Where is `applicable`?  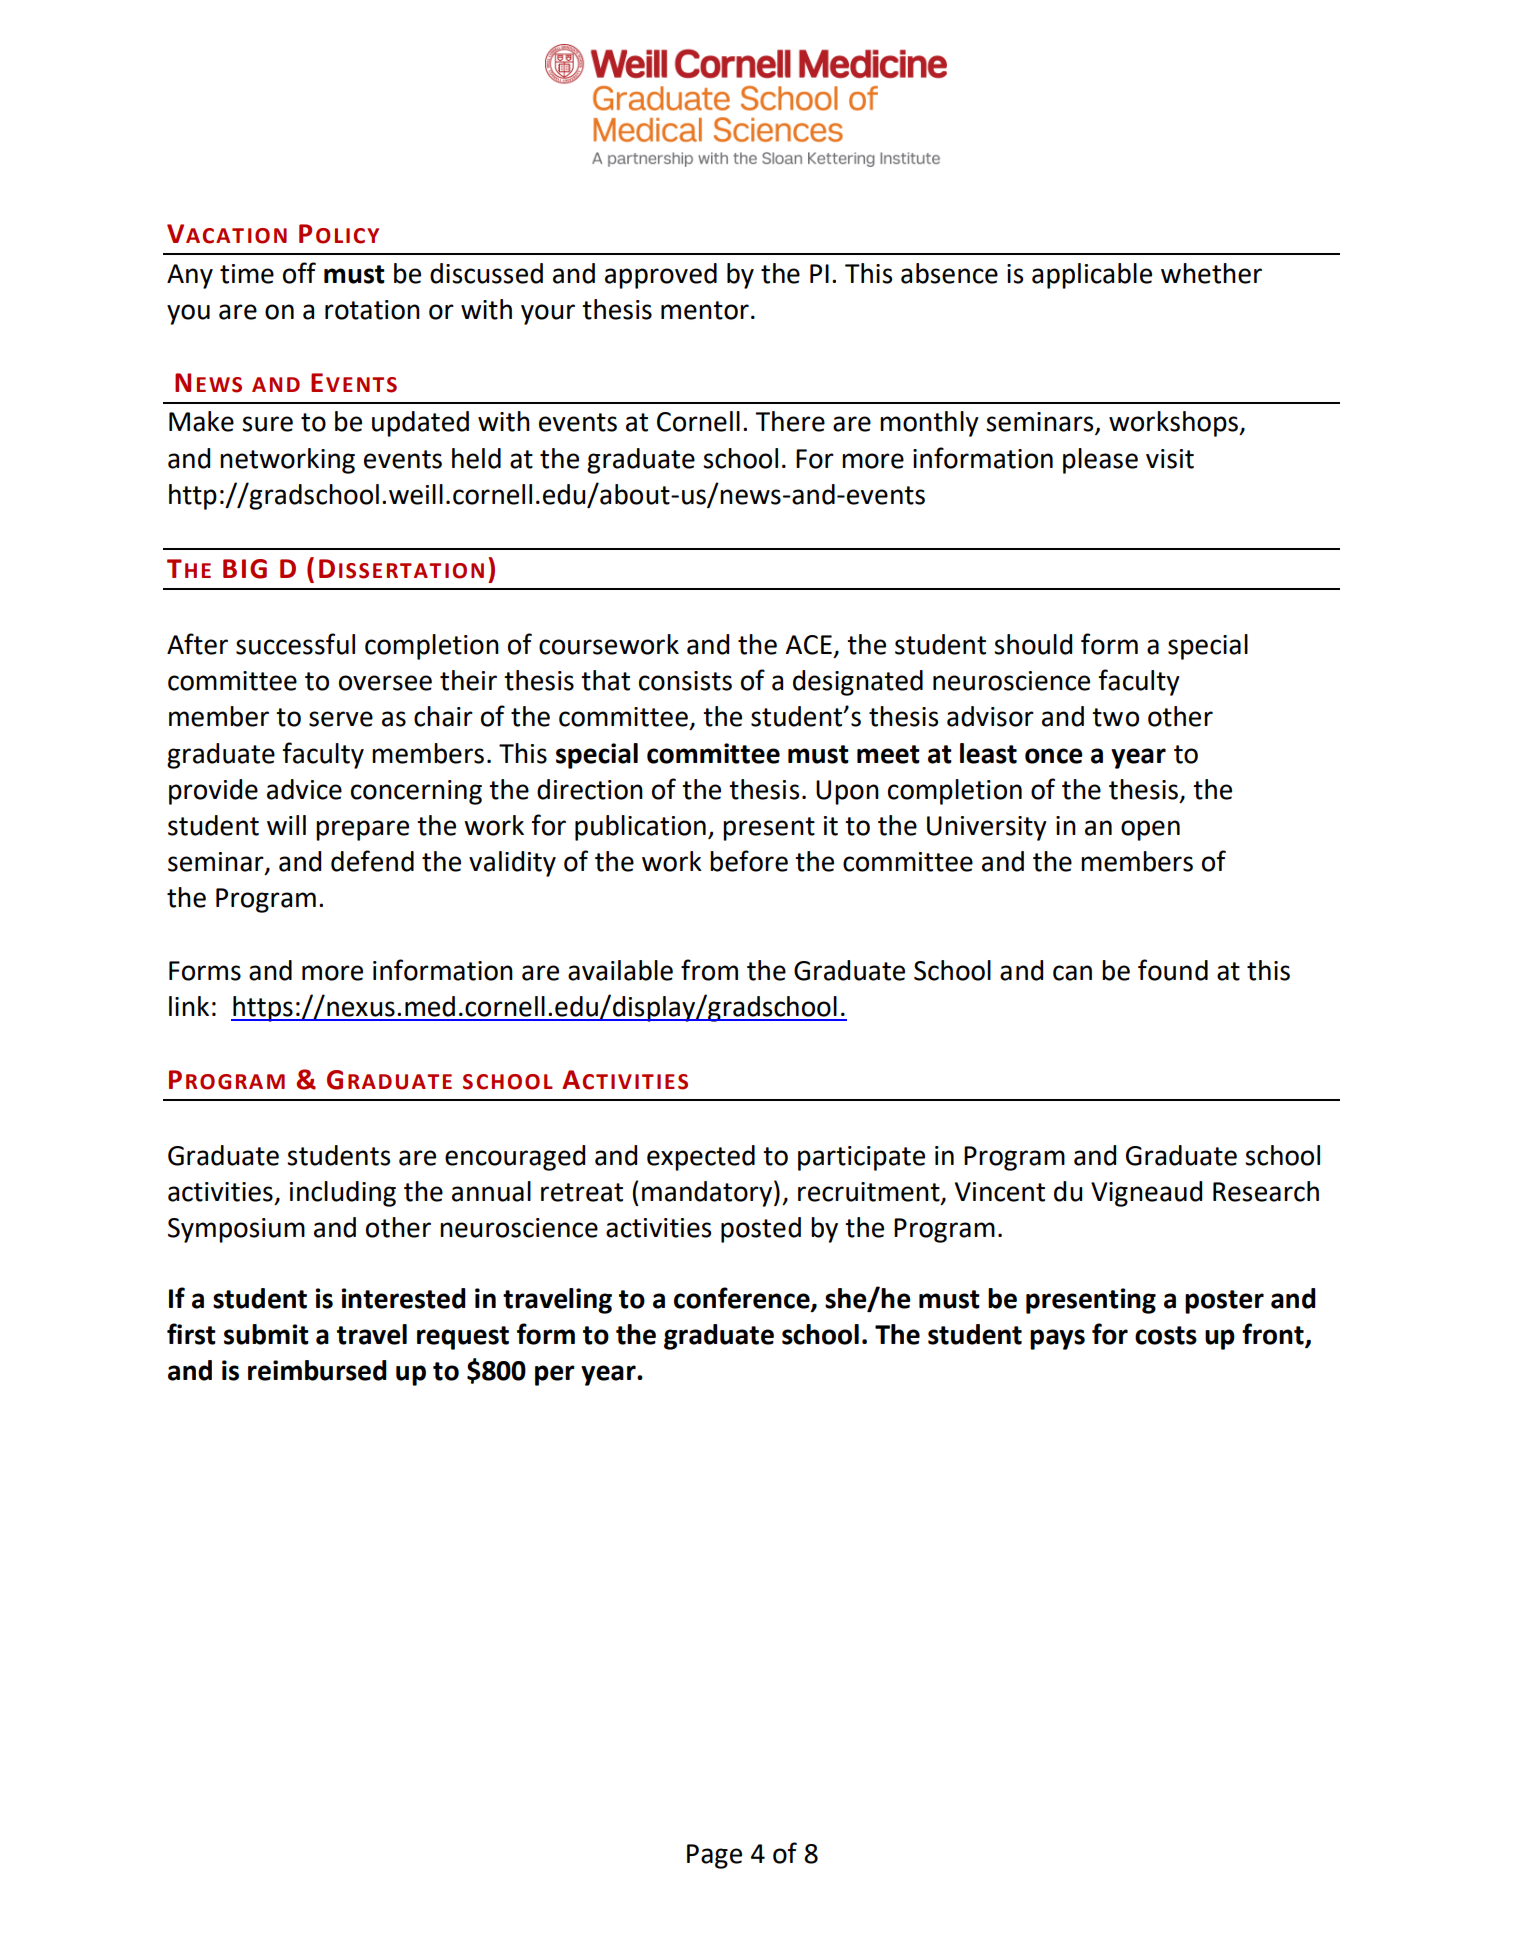 applicable is located at coordinates (1092, 276).
